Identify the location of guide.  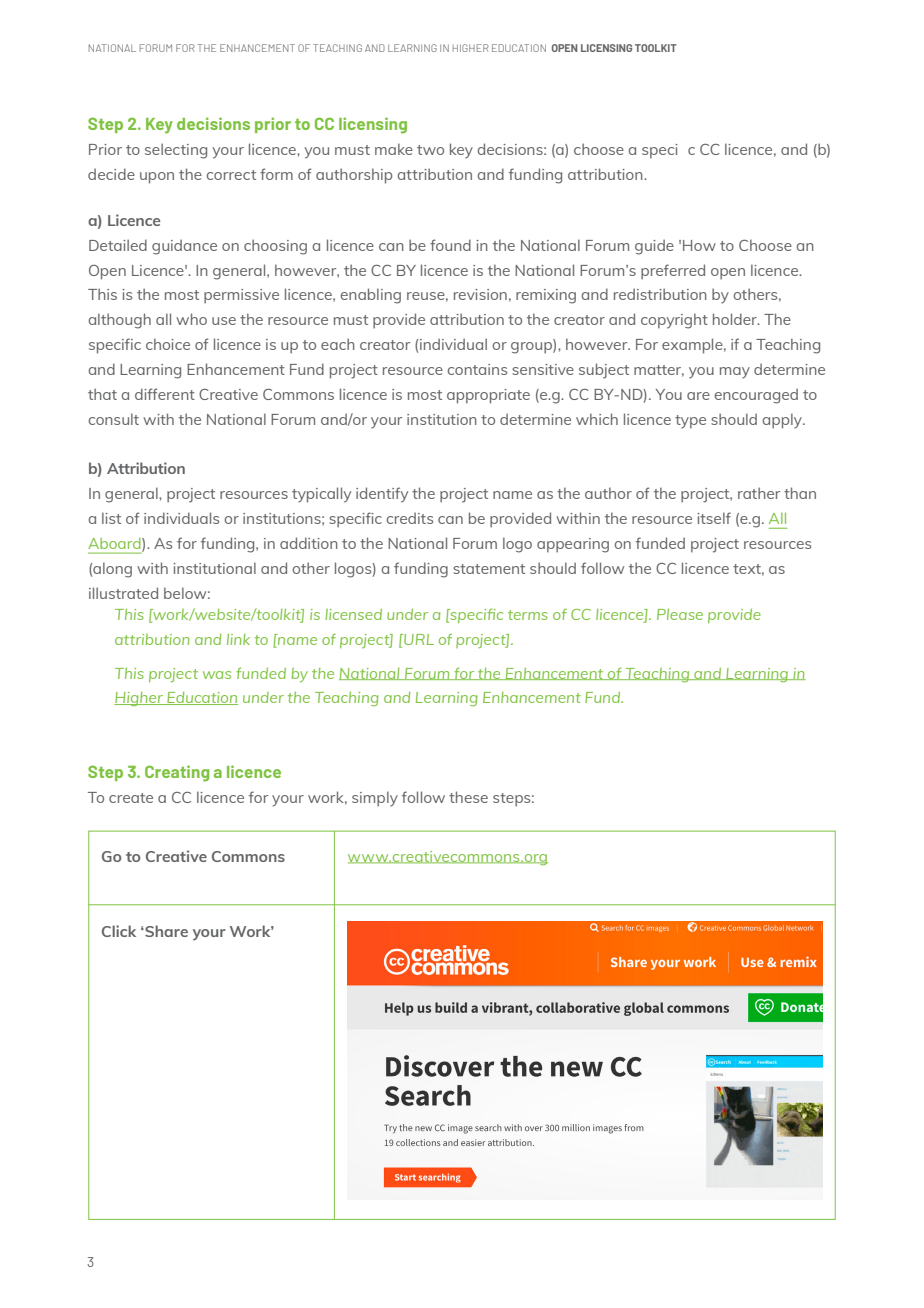
(654, 247).
